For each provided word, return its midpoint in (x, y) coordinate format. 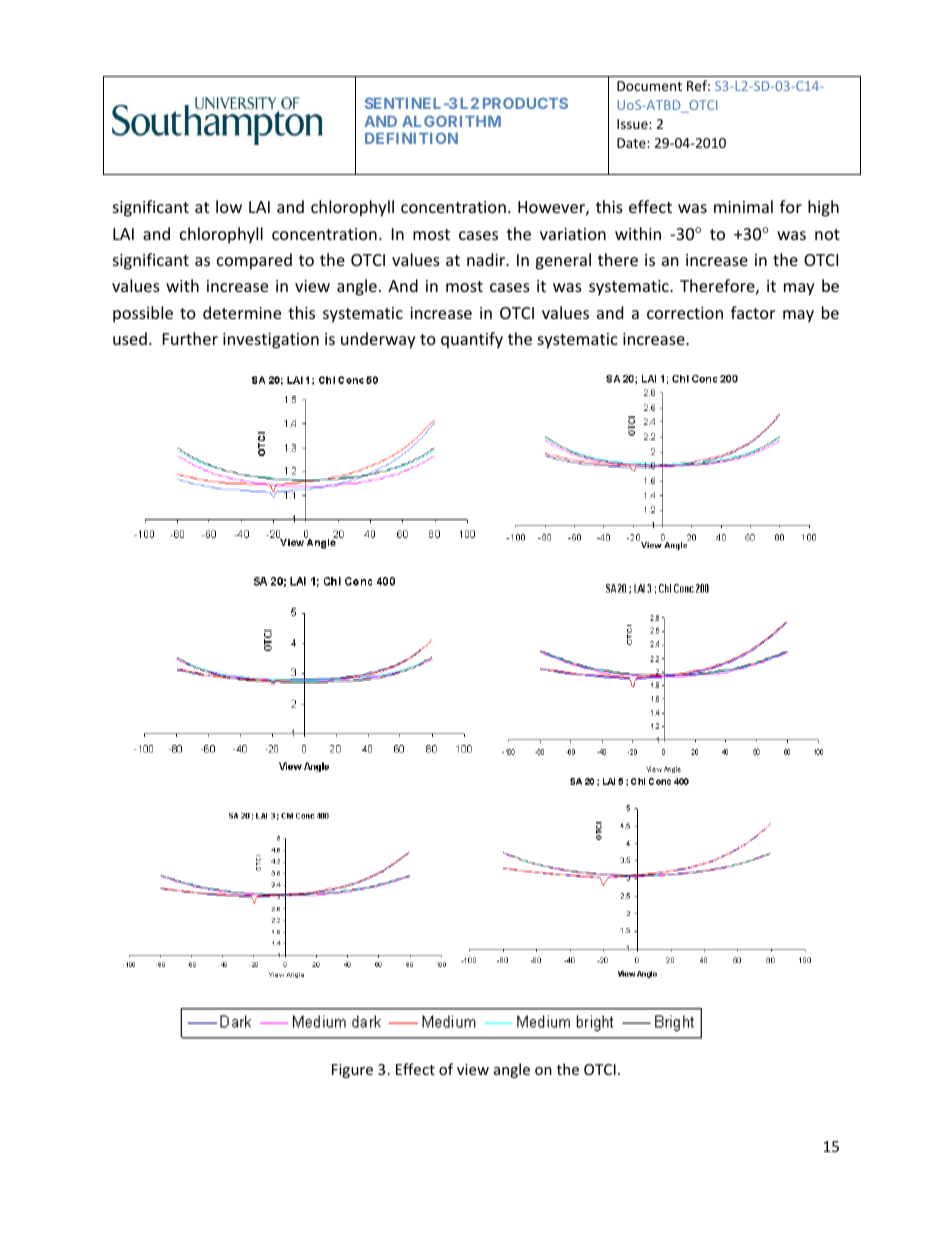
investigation (271, 341)
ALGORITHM (451, 121)
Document (649, 86)
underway (378, 340)
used (130, 338)
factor (753, 312)
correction (685, 313)
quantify (472, 340)
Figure (352, 1071)
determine (242, 312)
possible (143, 314)
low (229, 206)
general (563, 261)
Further (190, 338)
